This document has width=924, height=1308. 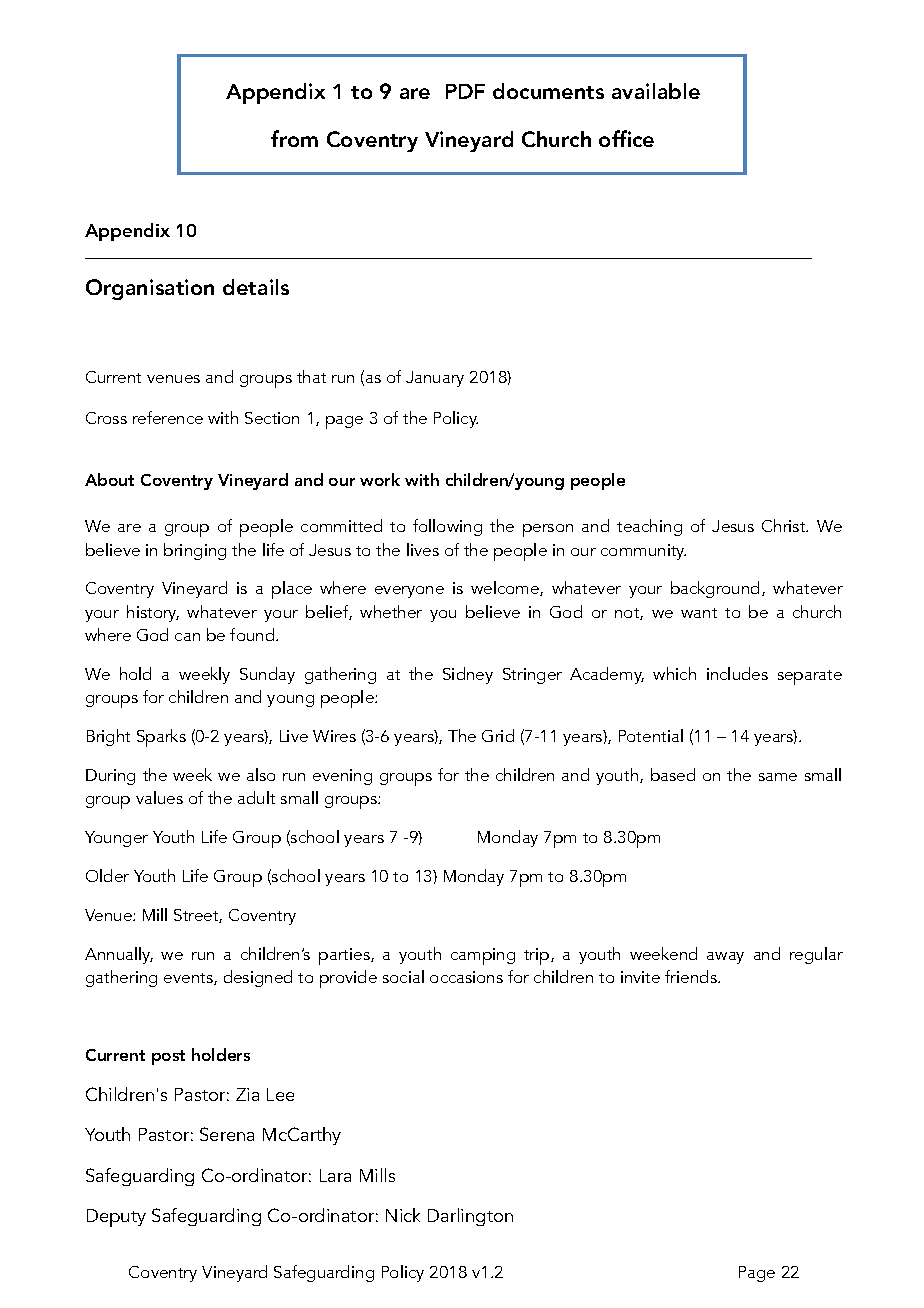 I want to click on can, so click(x=187, y=637).
